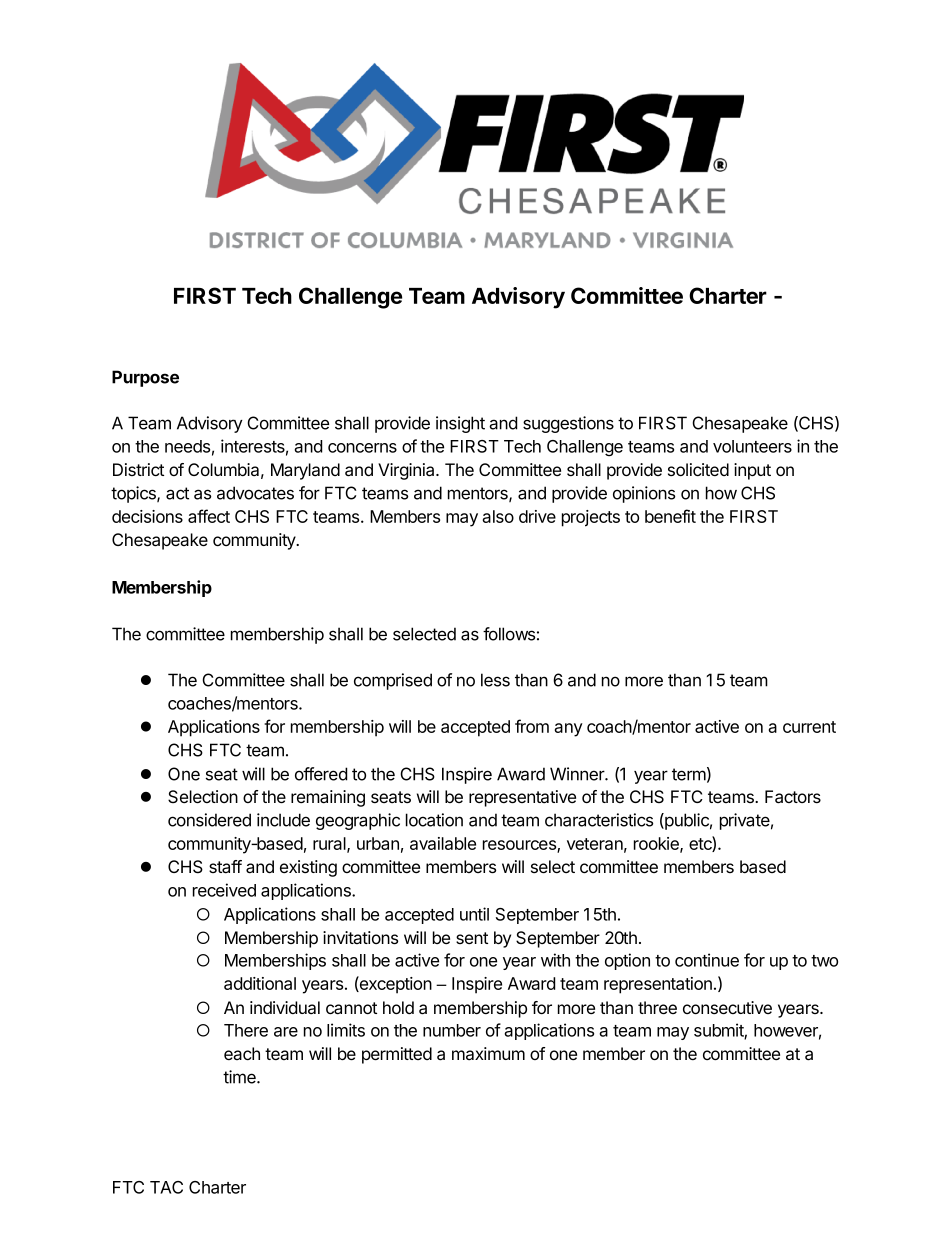 The height and width of the screenshot is (1233, 952). What do you see at coordinates (145, 378) in the screenshot?
I see `Purpose` at bounding box center [145, 378].
